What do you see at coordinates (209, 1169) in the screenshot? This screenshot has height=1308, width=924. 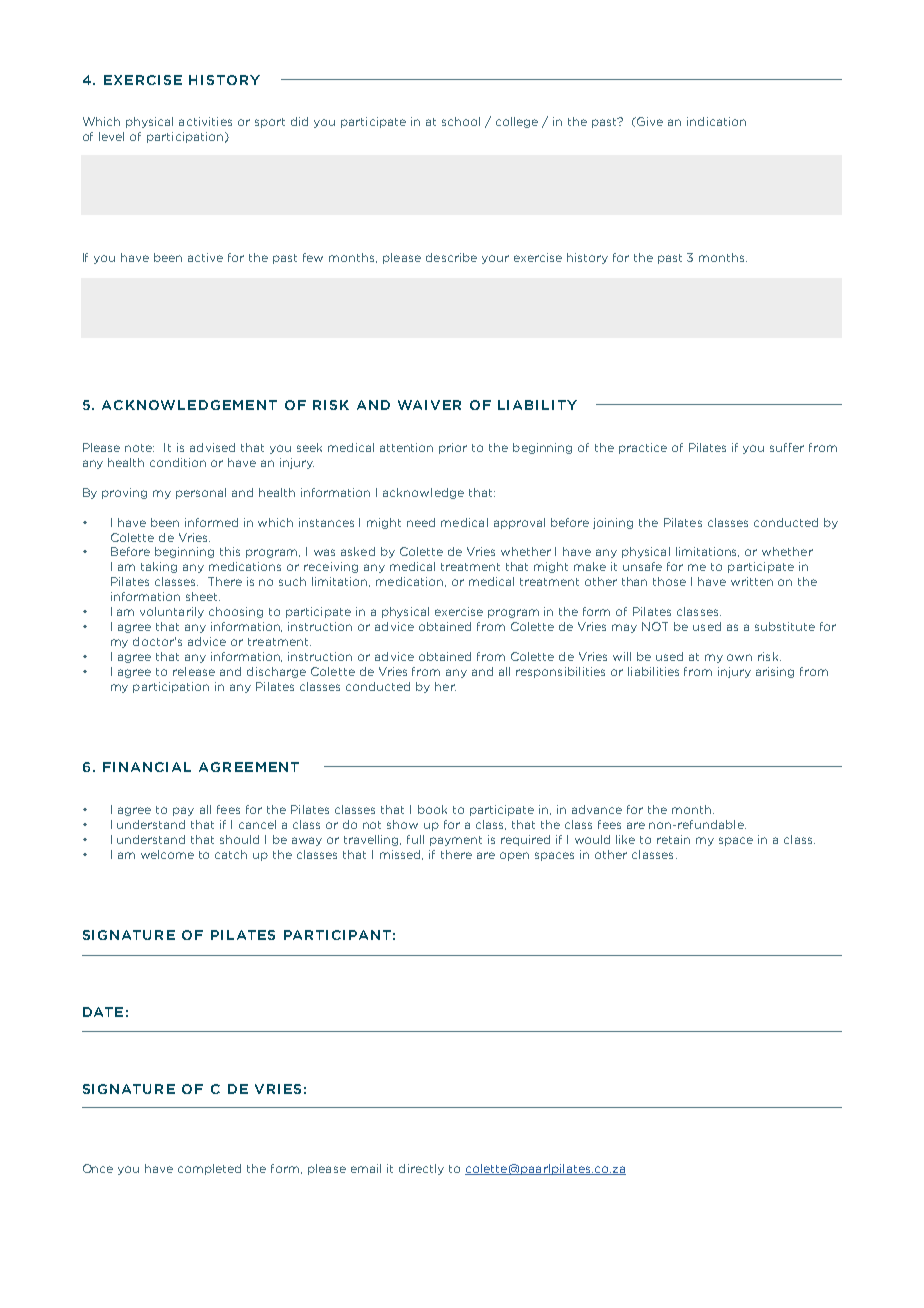 I see `completed` at bounding box center [209, 1169].
